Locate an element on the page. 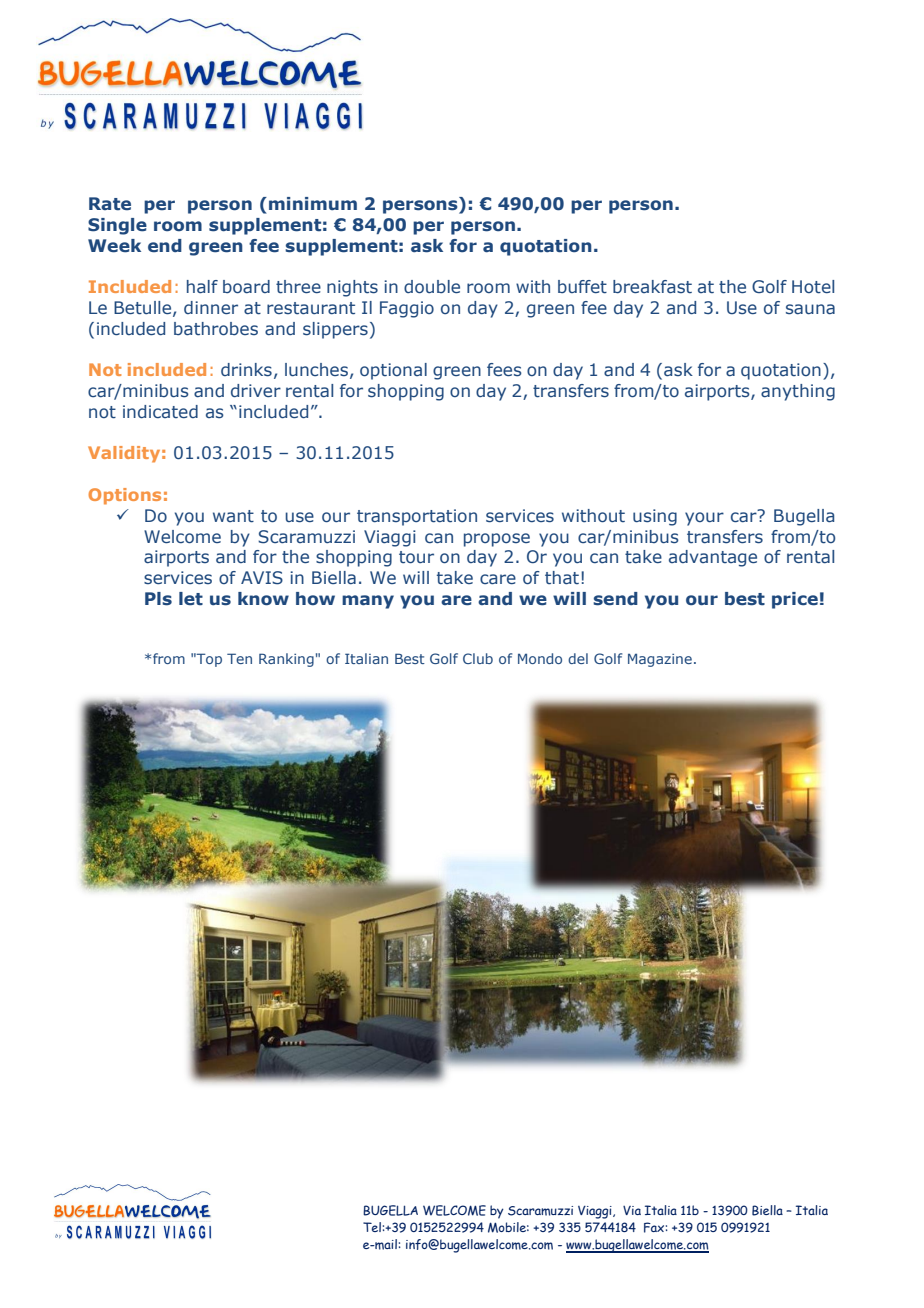  fees is located at coordinates (504, 370).
